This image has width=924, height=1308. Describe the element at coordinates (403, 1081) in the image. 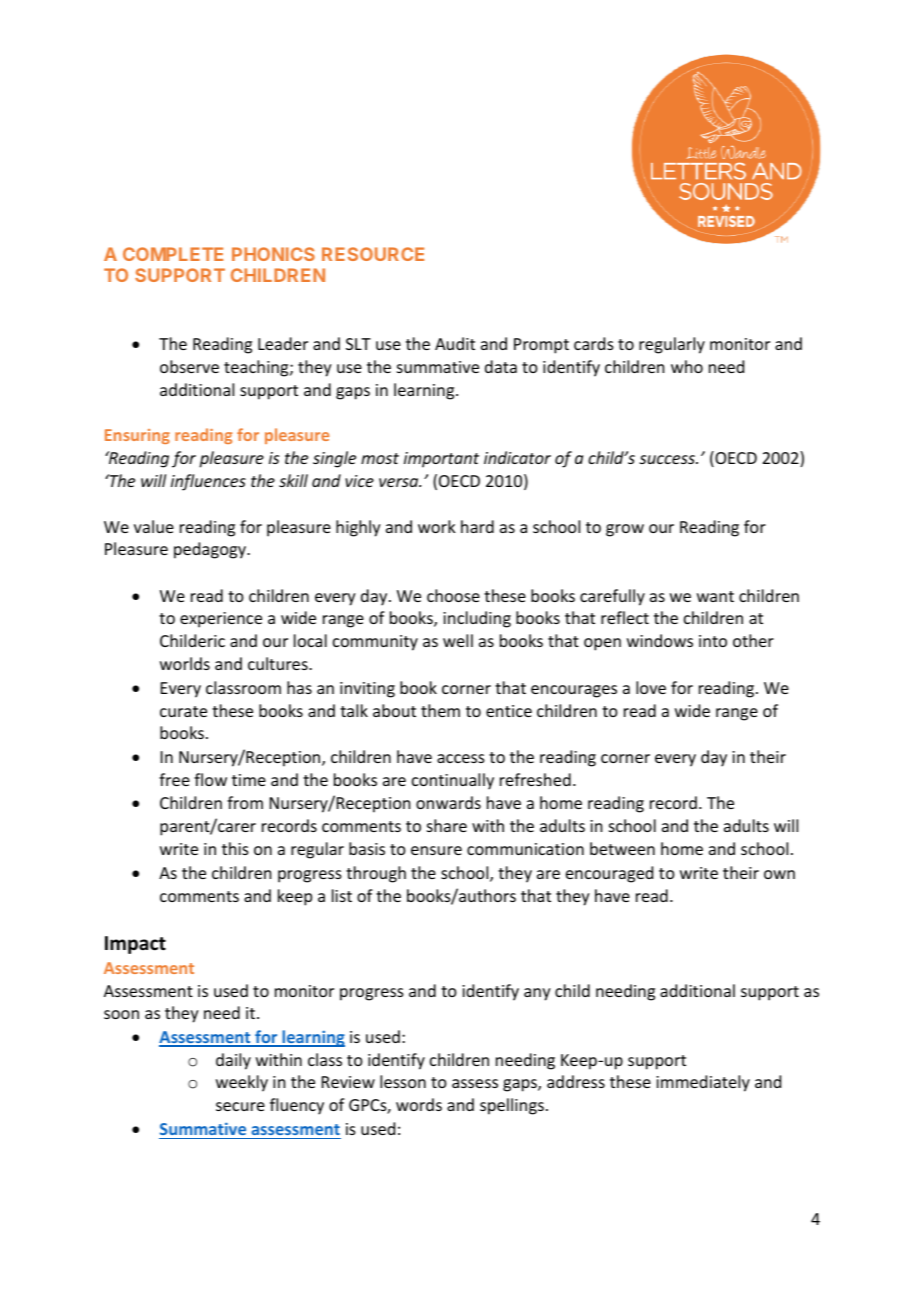

I see `lesson` at that location.
